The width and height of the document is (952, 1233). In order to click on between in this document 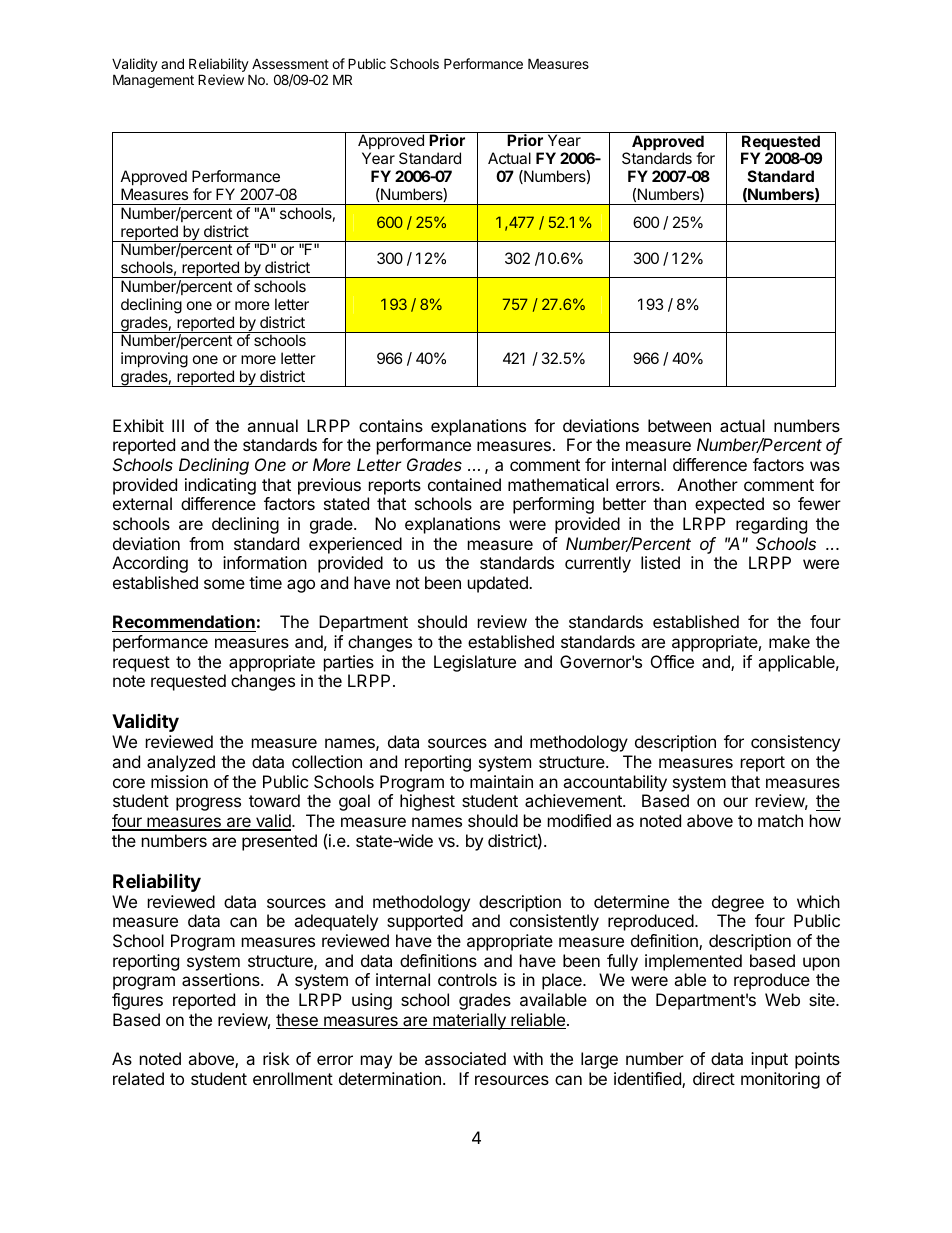, I will do `click(679, 425)`.
